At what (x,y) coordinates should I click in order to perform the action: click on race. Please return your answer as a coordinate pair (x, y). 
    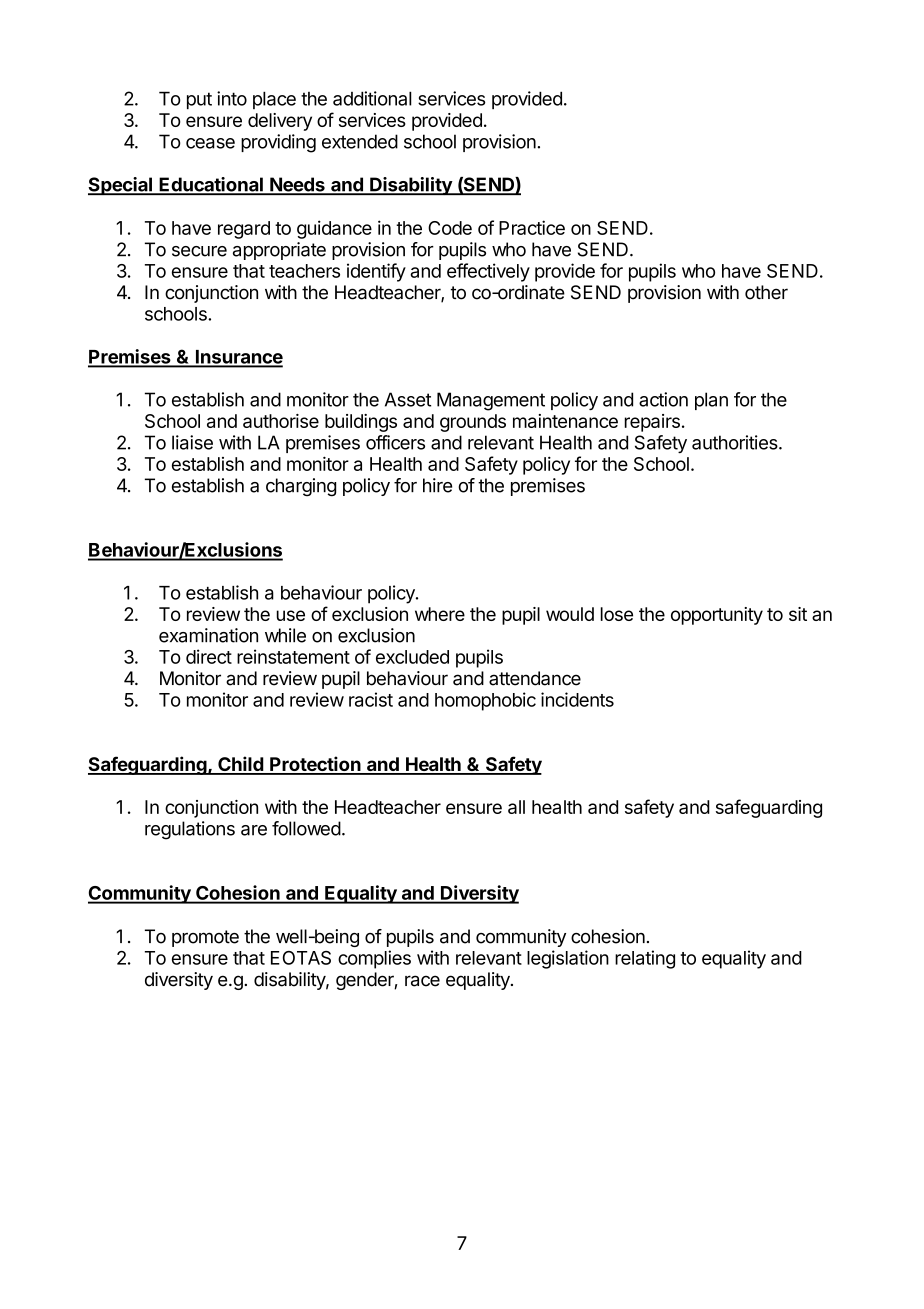
    Looking at the image, I should click on (422, 981).
